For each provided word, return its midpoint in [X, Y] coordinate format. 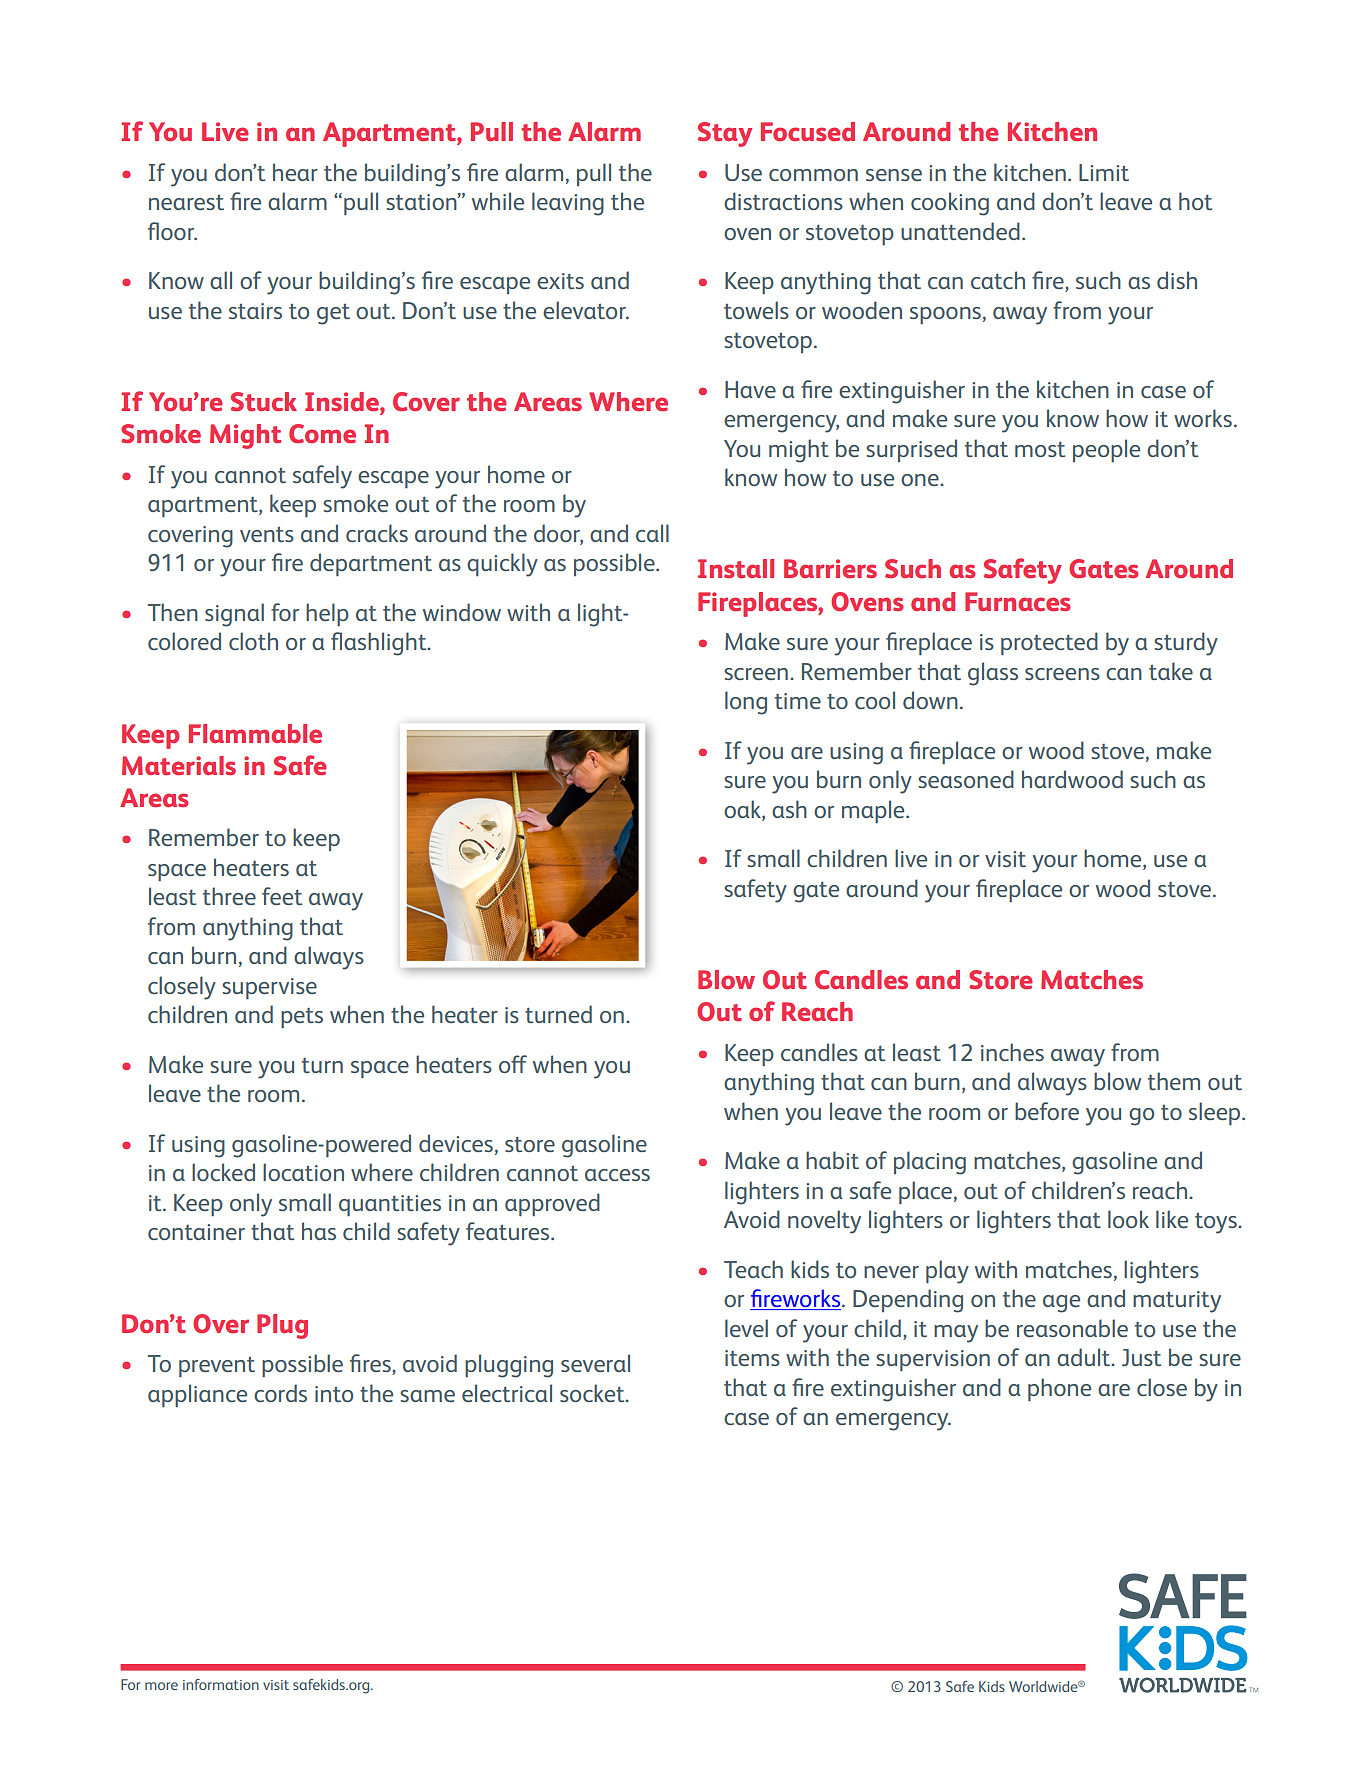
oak [743, 809]
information [221, 1684]
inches [1012, 1052]
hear [295, 172]
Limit [1104, 172]
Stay [725, 134]
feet [282, 896]
